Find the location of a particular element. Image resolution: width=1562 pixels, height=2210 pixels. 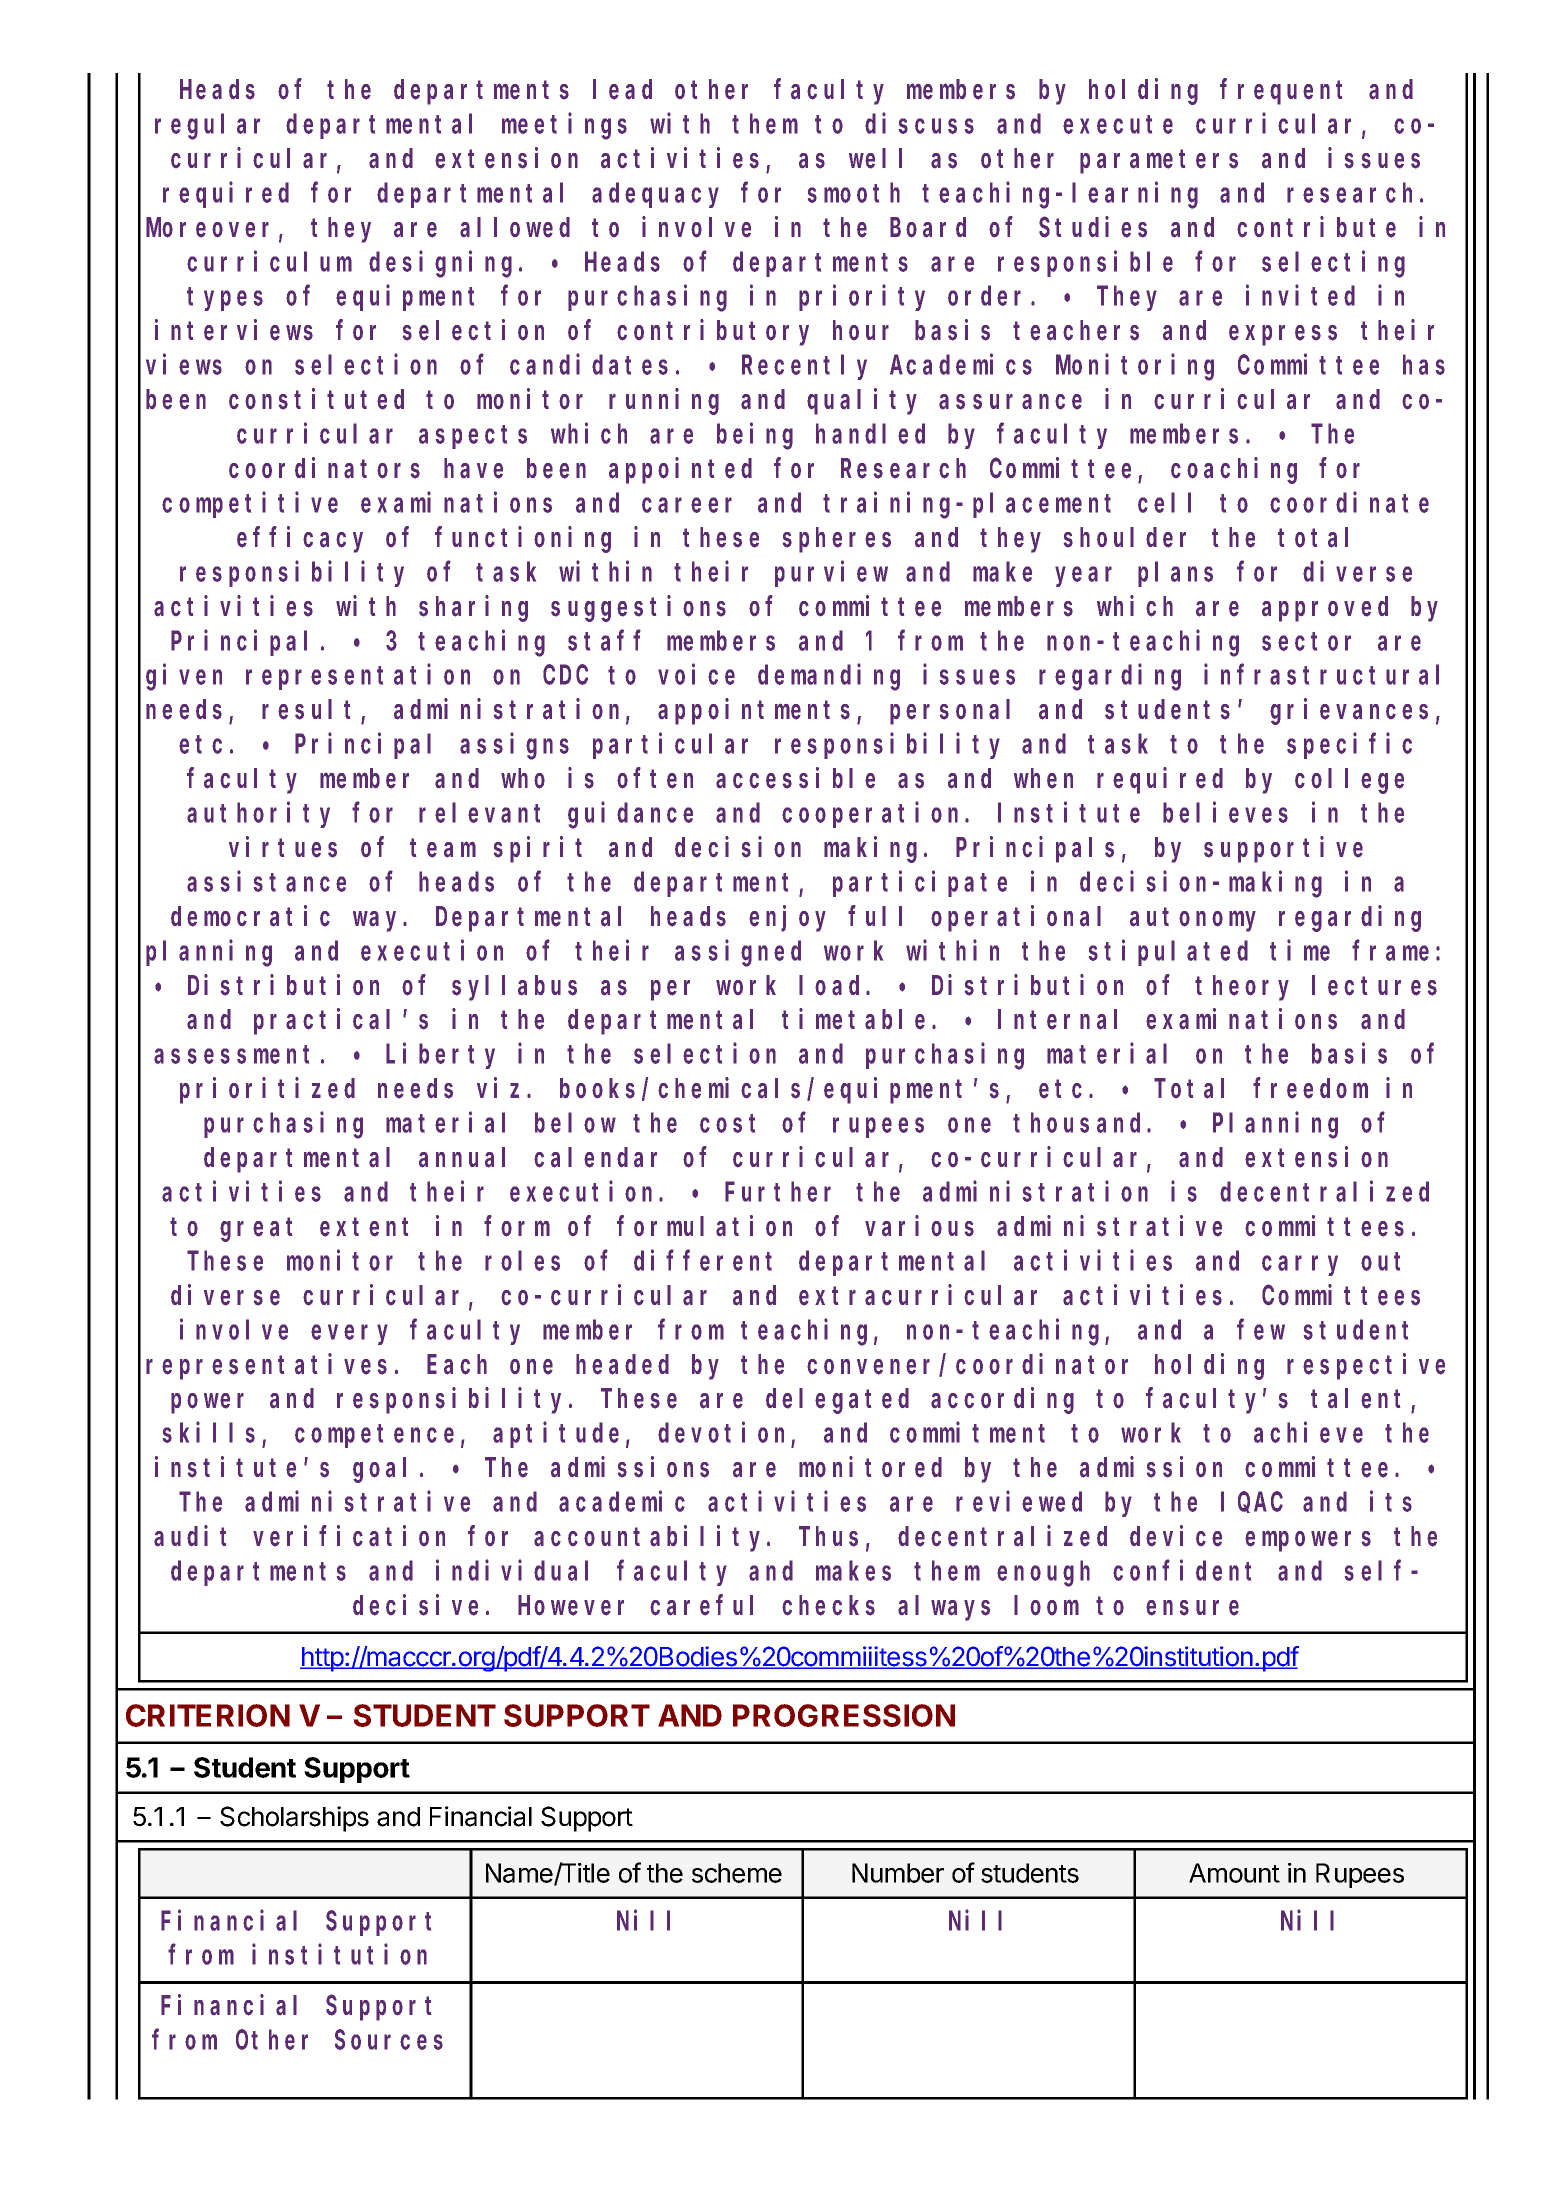

Sources is located at coordinates (389, 2040).
